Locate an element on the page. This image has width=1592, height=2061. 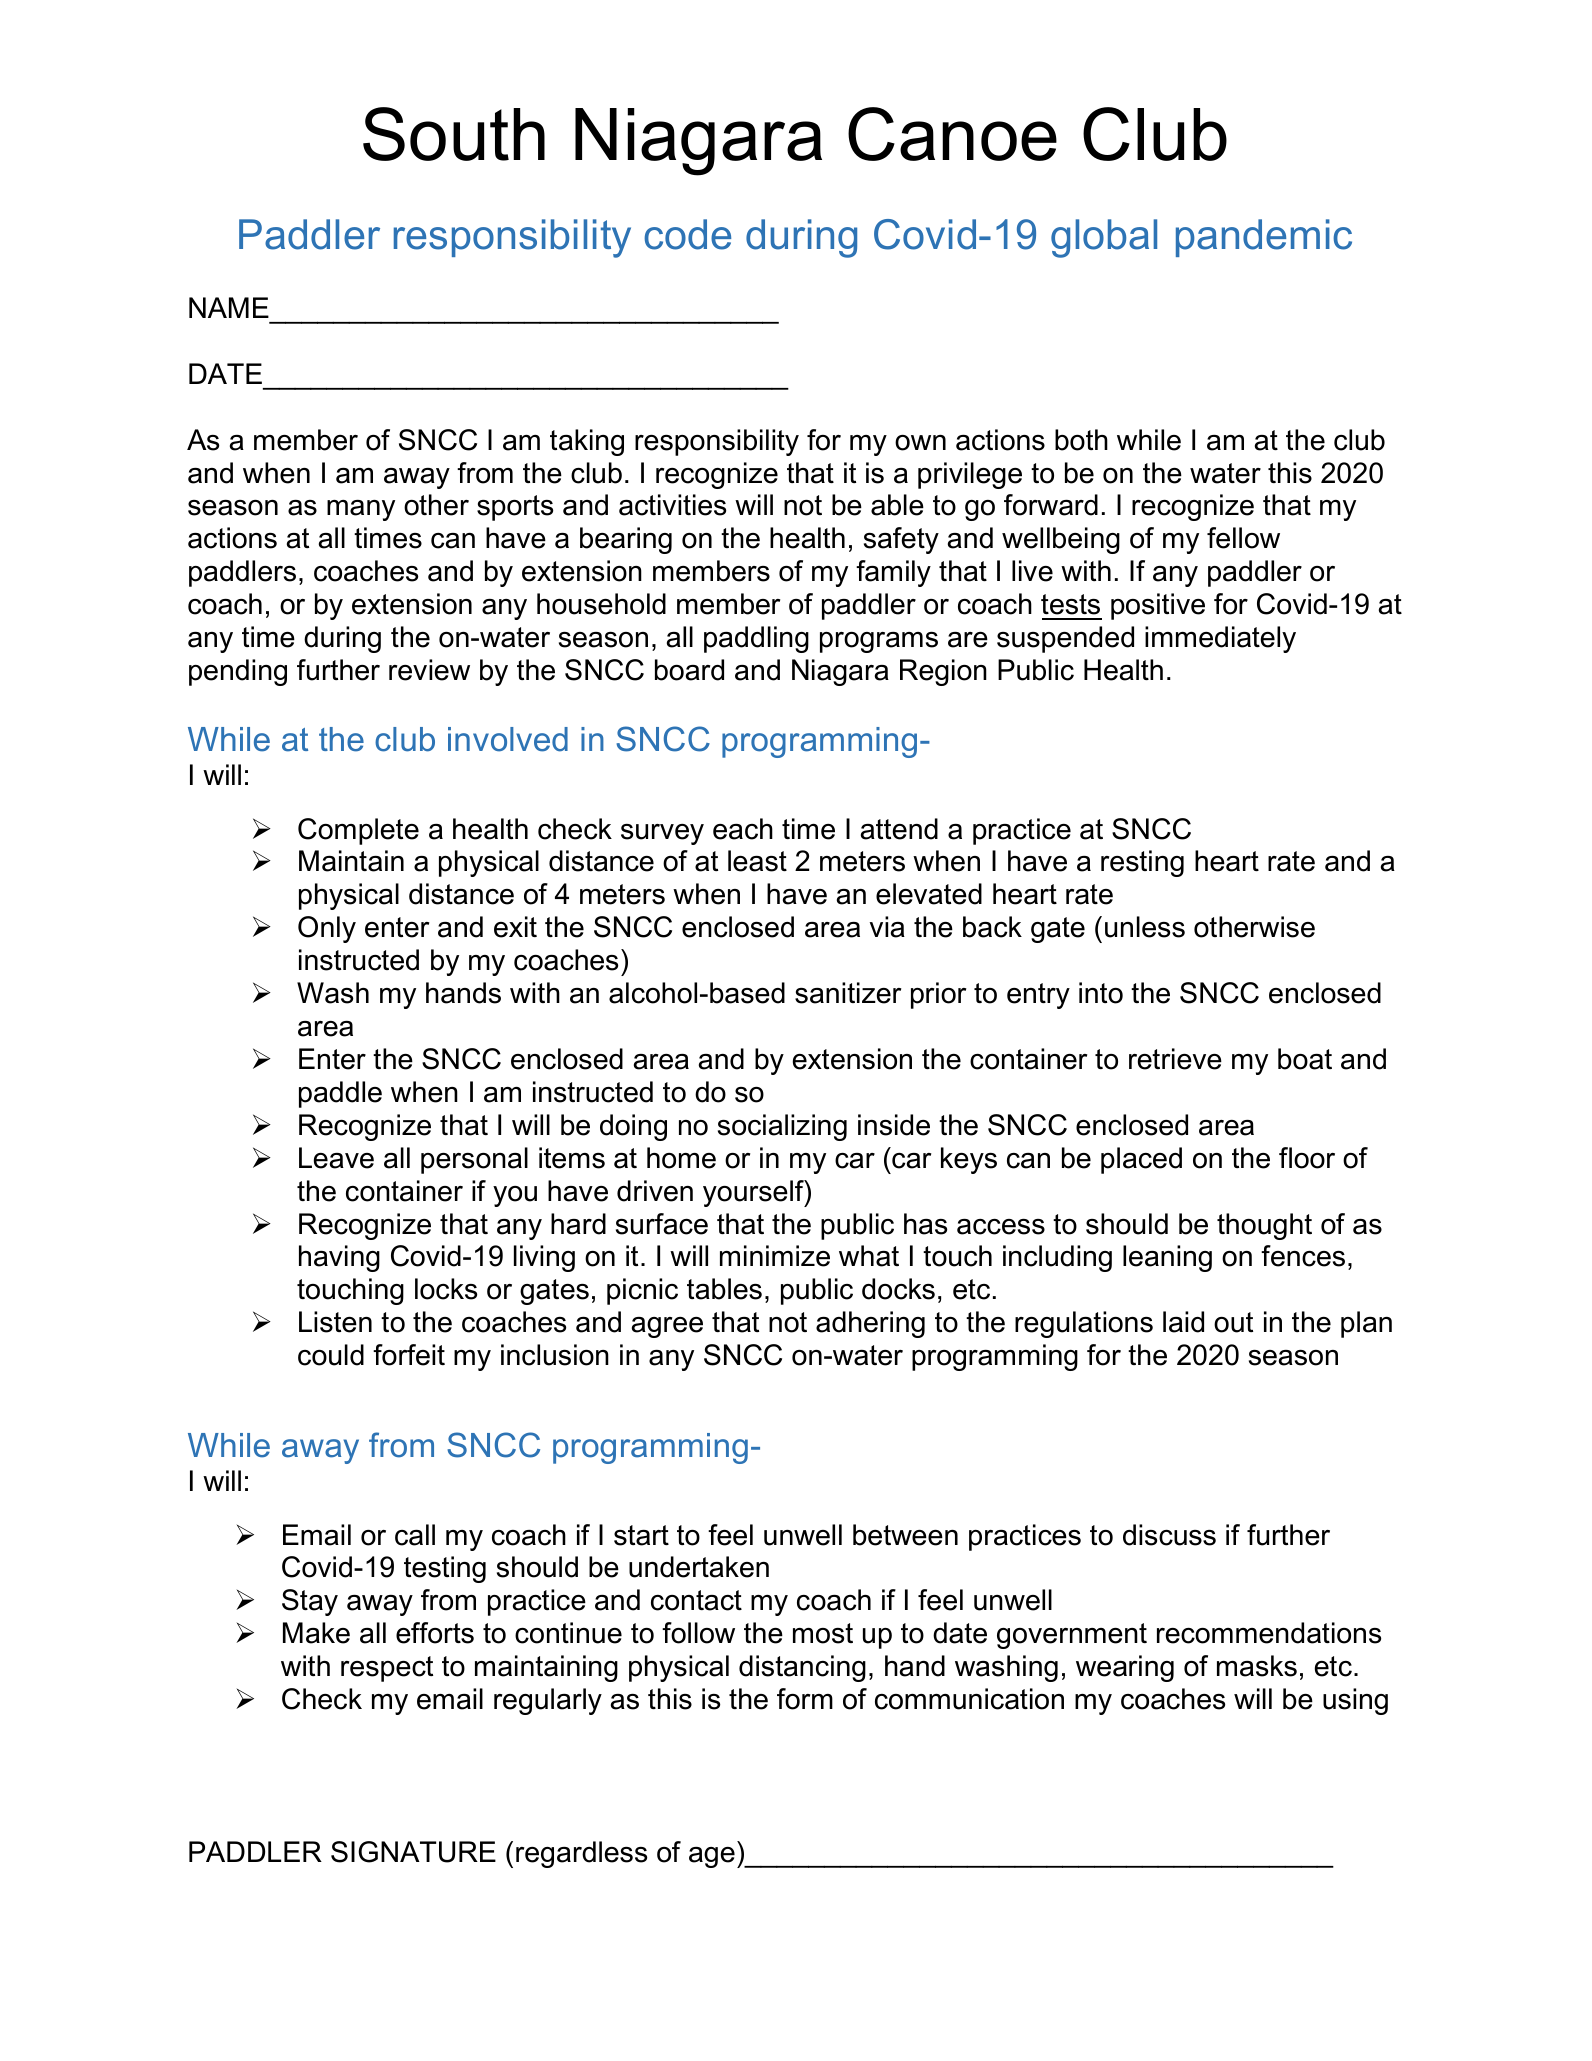
minimize is located at coordinates (775, 1256).
